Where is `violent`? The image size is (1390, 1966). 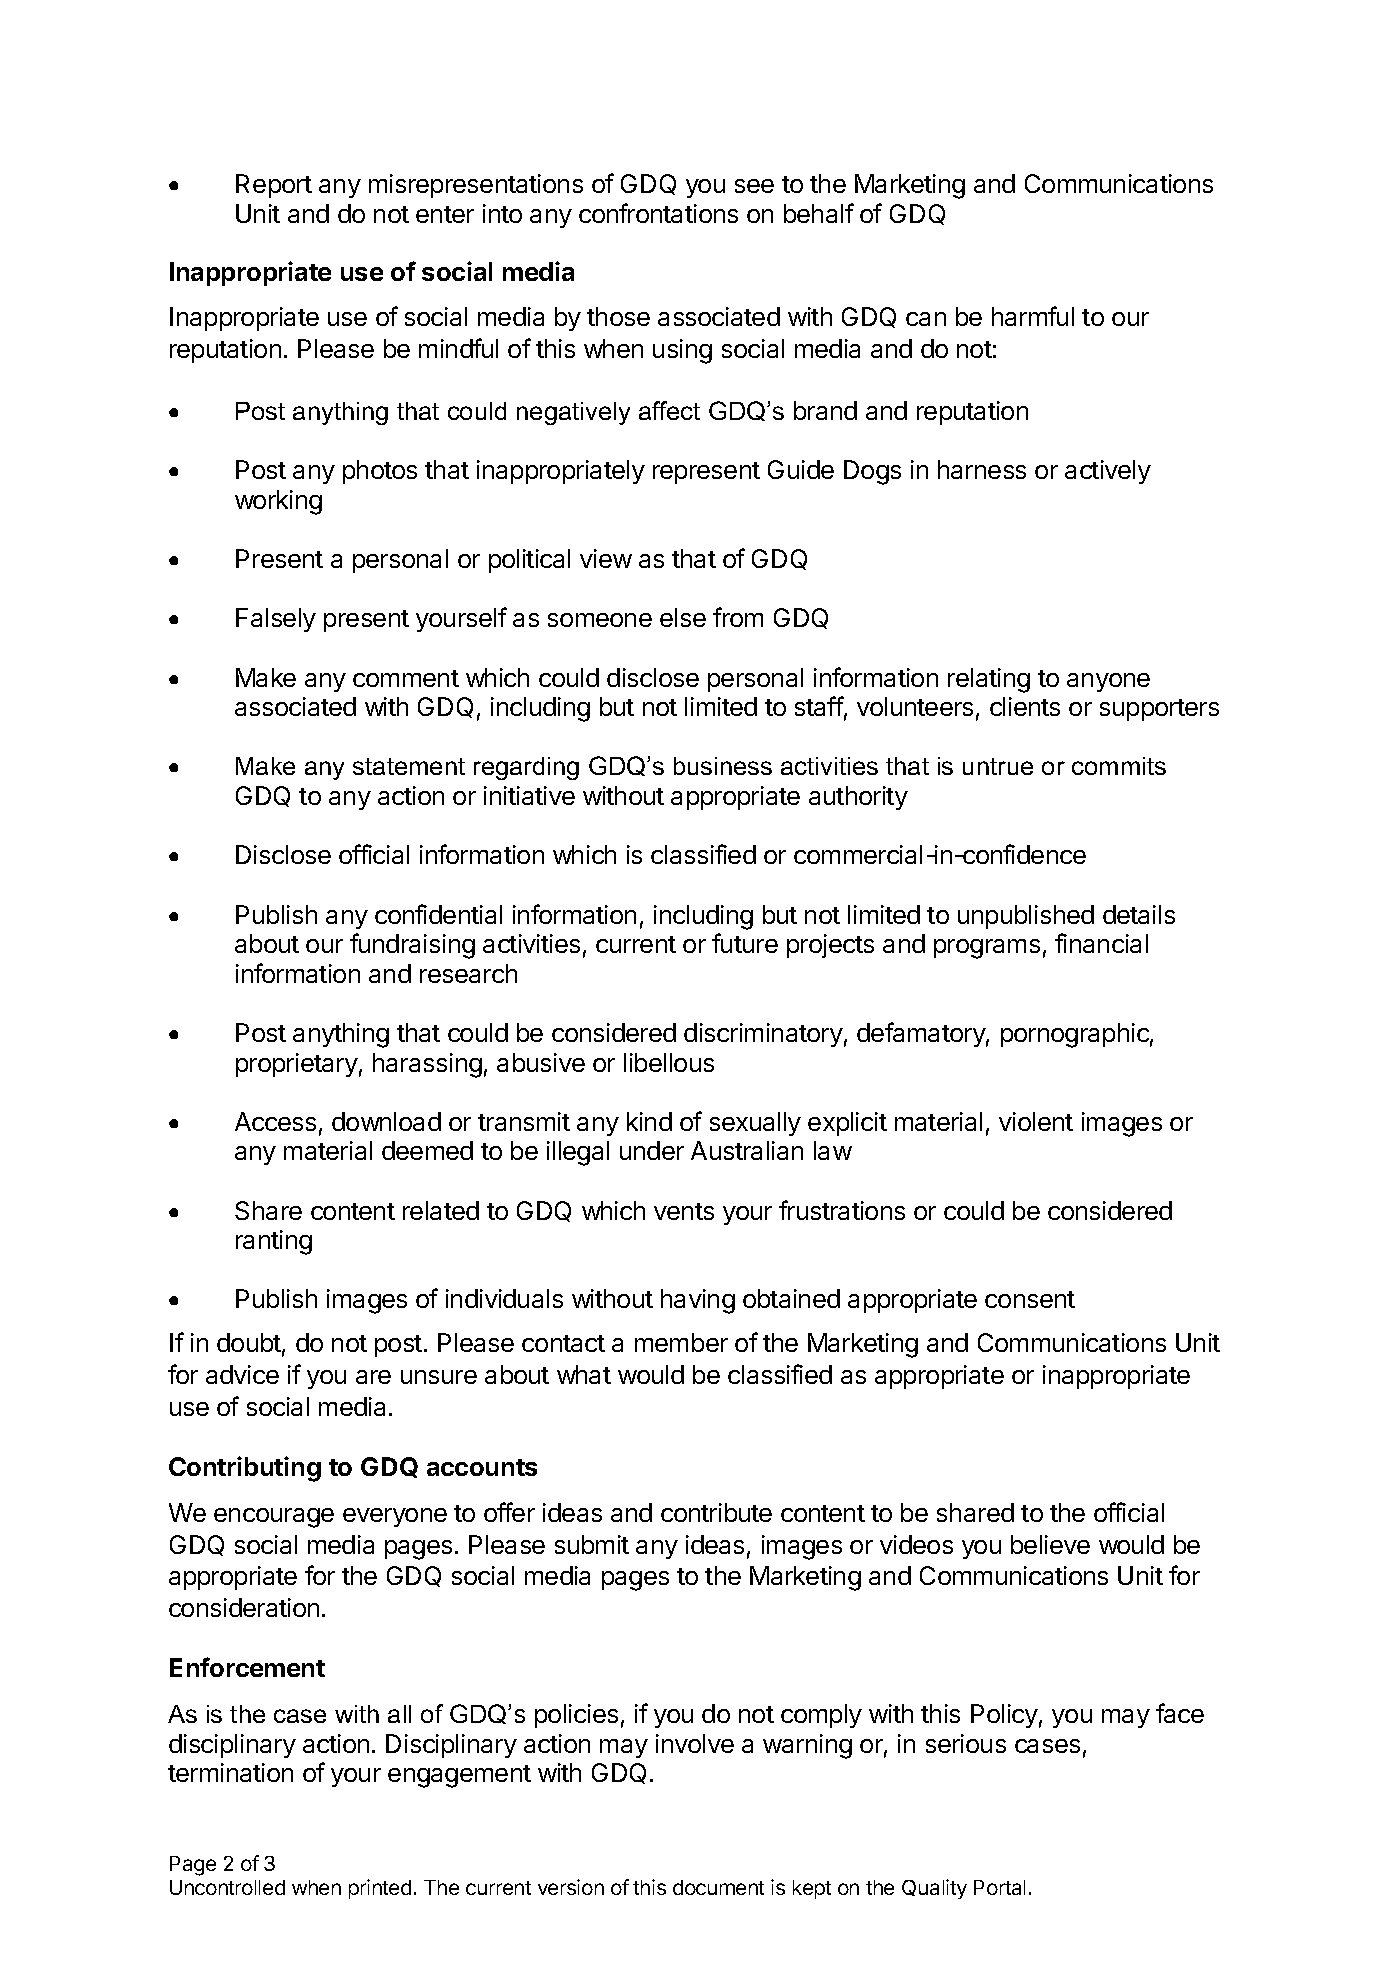 violent is located at coordinates (1036, 1121).
